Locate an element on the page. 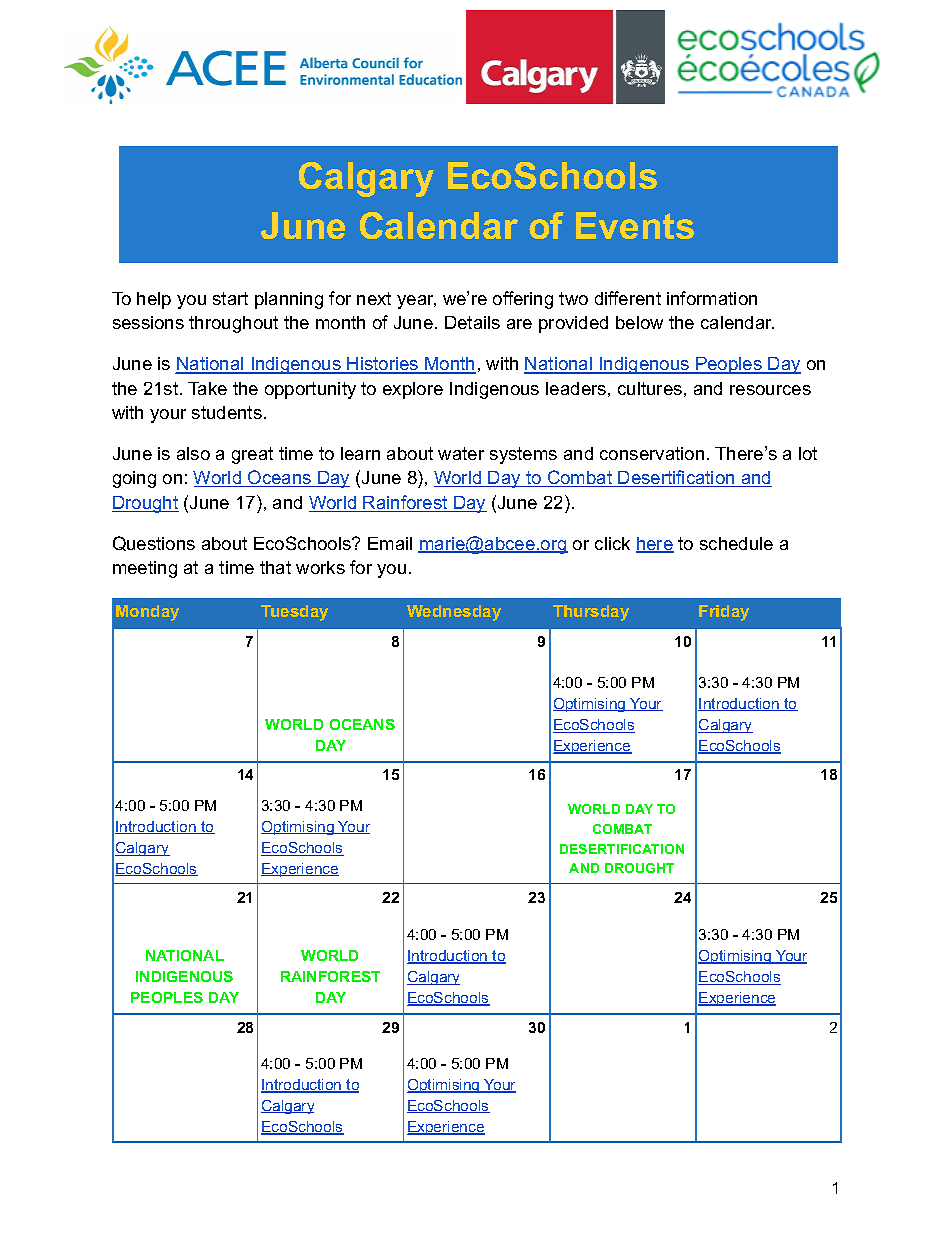  conservation is located at coordinates (652, 453).
